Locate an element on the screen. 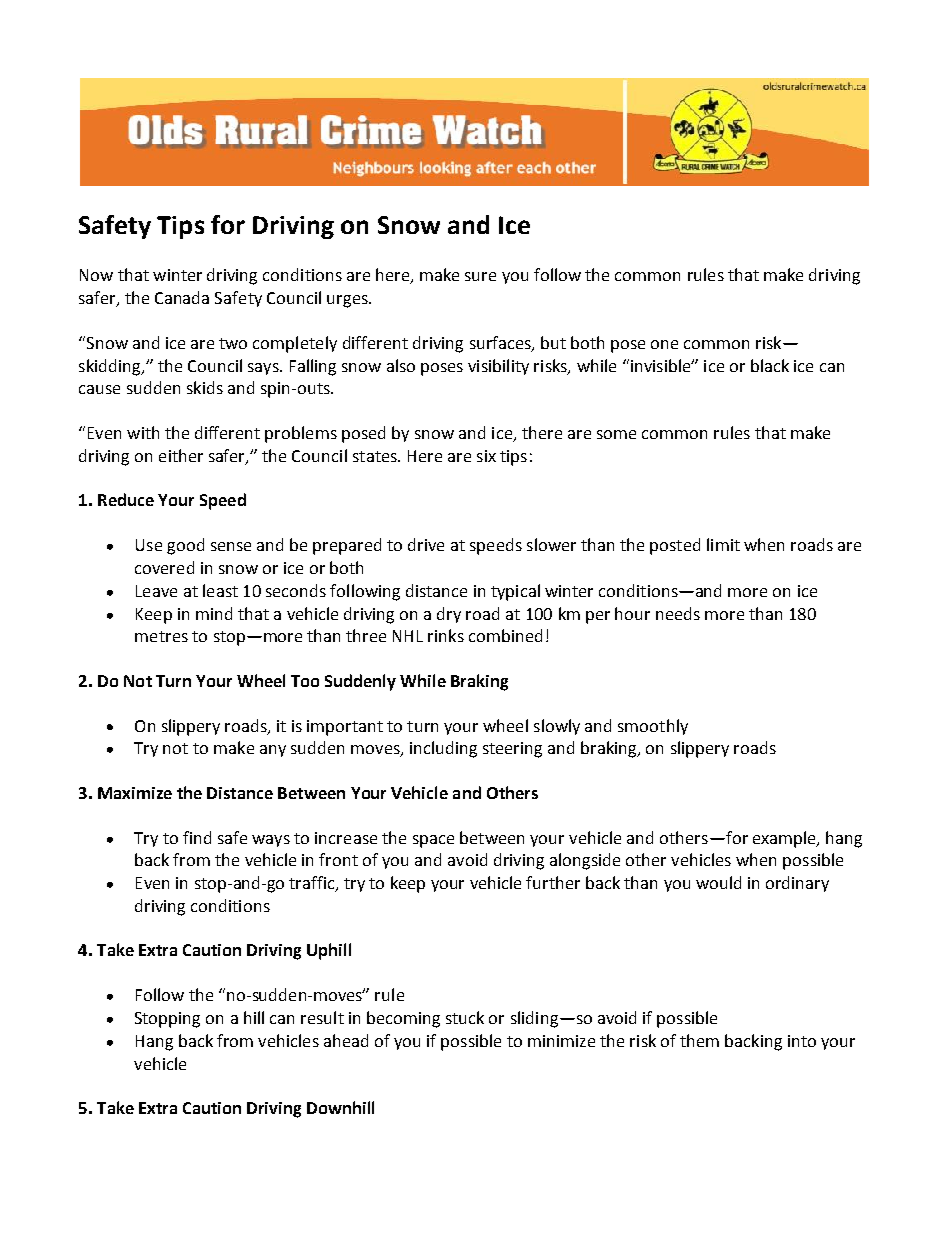 The image size is (952, 1233). Canada is located at coordinates (182, 297).
